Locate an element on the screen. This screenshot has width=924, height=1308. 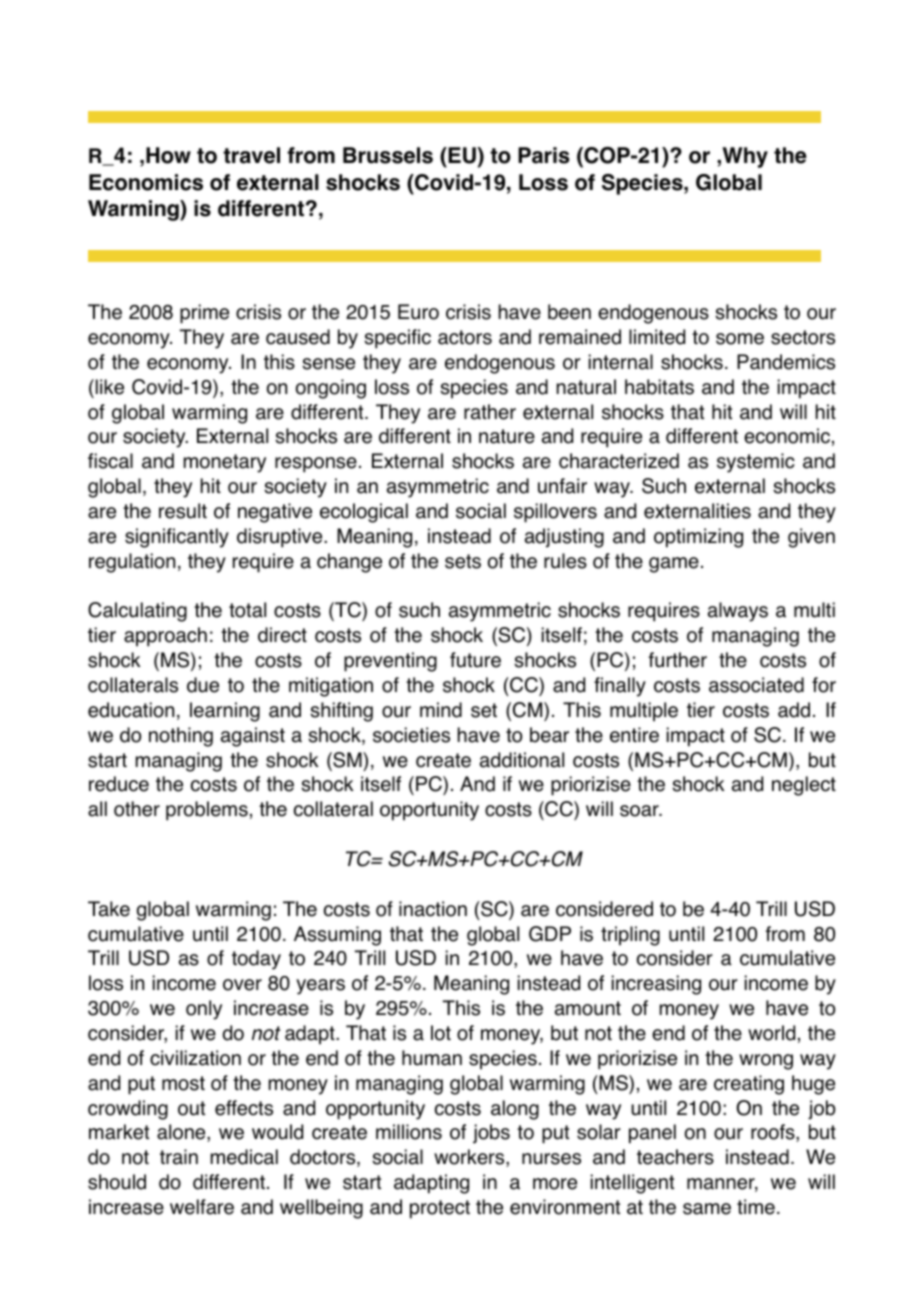
systemic is located at coordinates (756, 463).
